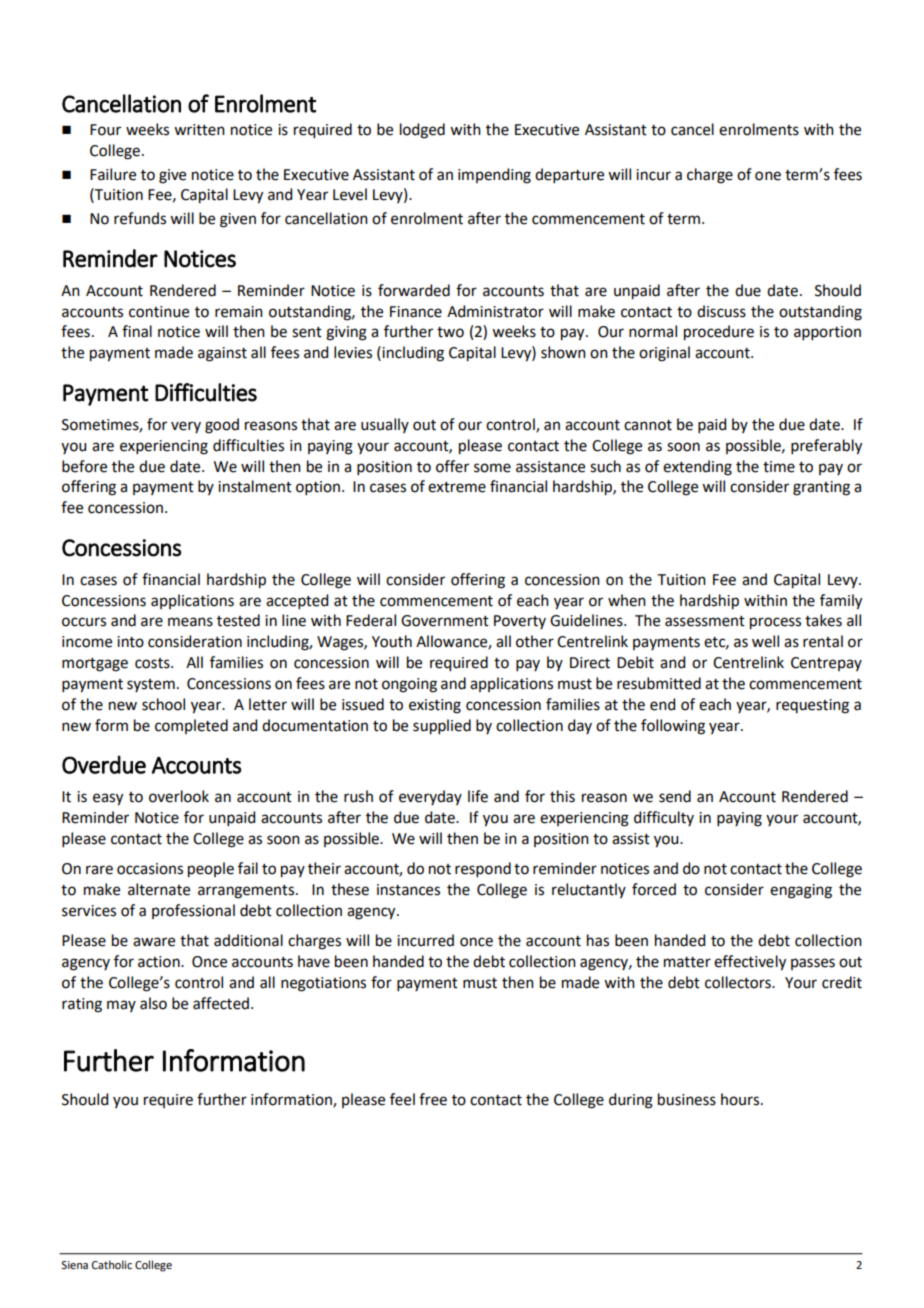 The width and height of the screenshot is (924, 1308). What do you see at coordinates (719, 333) in the screenshot?
I see `procedure` at bounding box center [719, 333].
